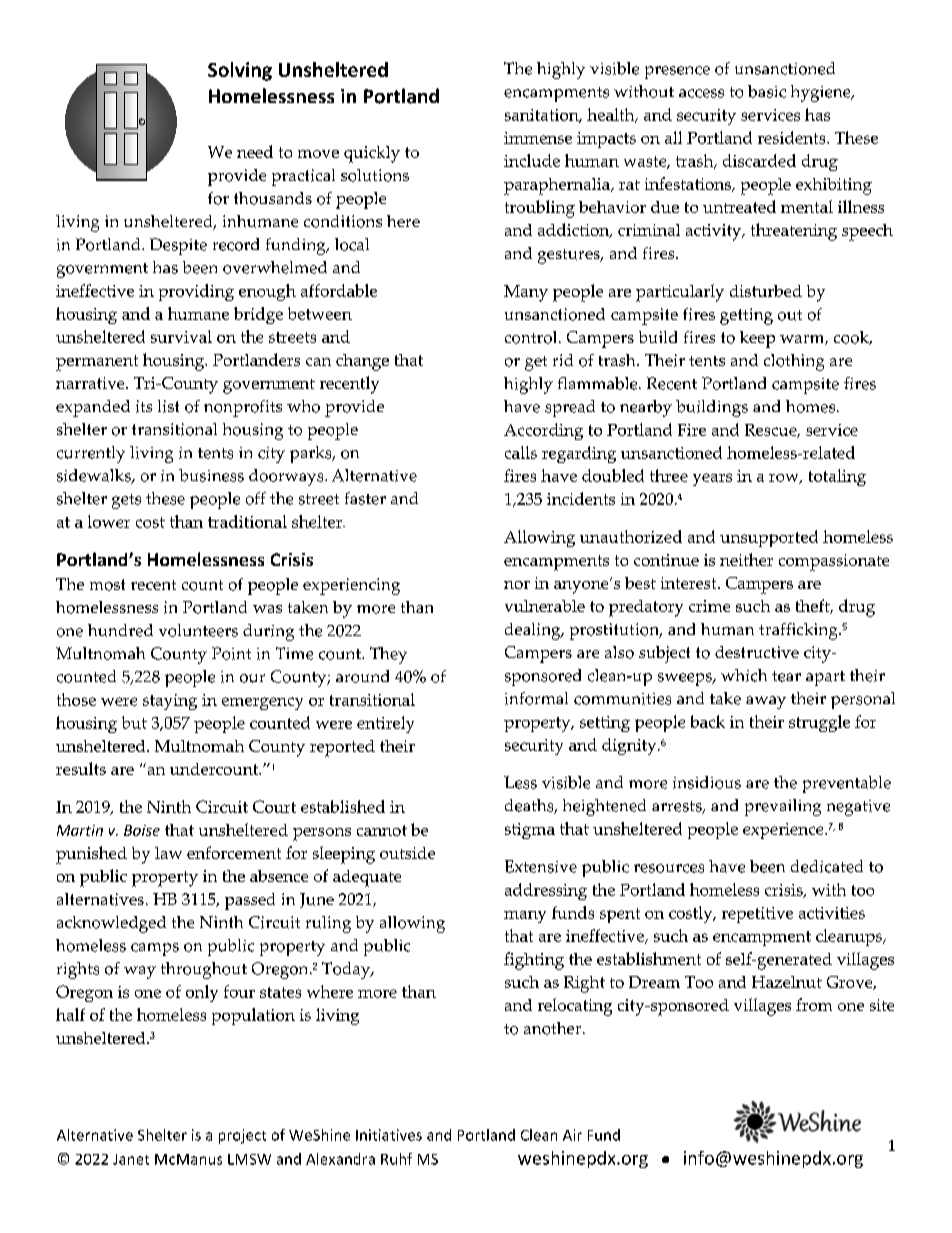 The image size is (952, 1233). What do you see at coordinates (517, 585) in the screenshot?
I see `nor` at bounding box center [517, 585].
